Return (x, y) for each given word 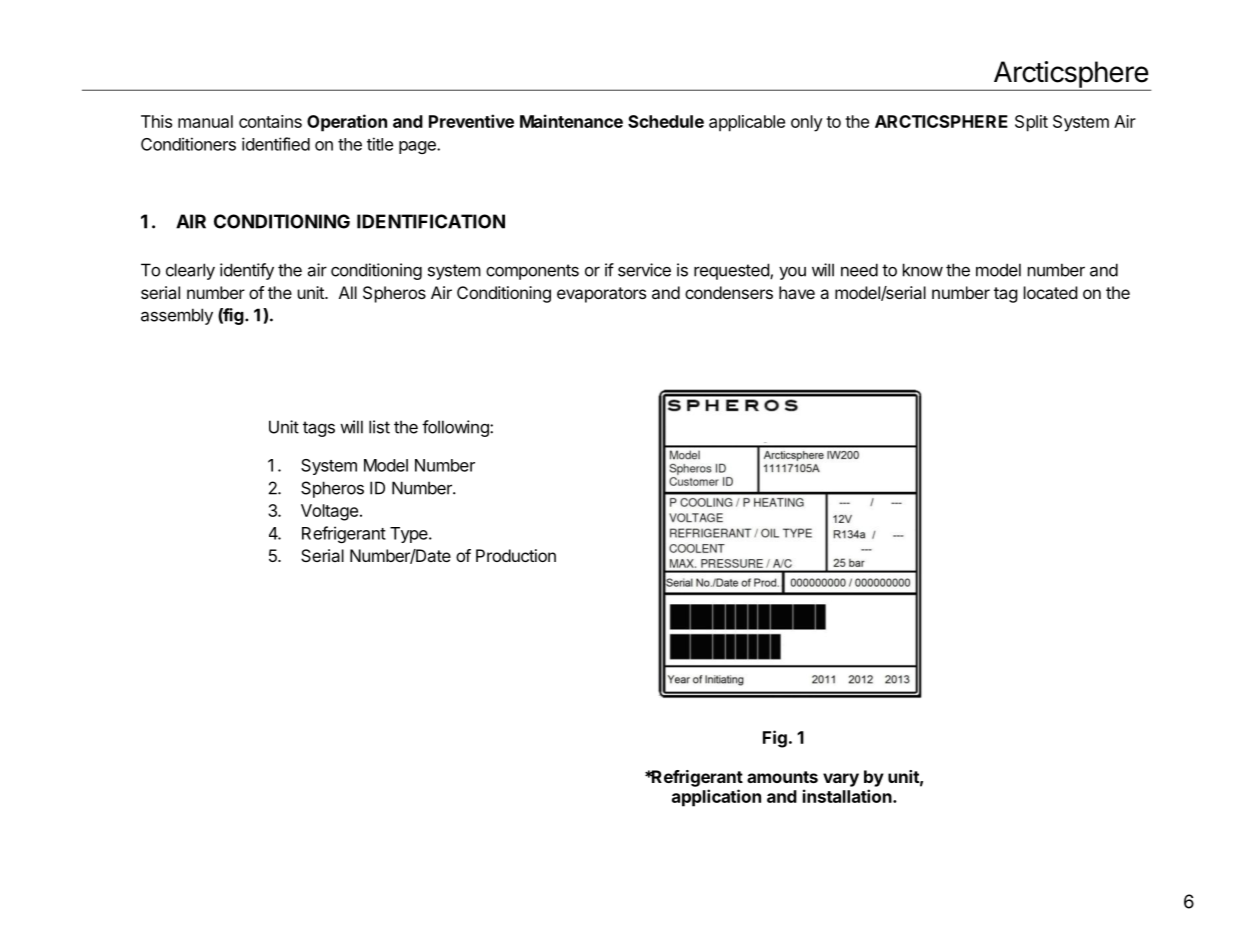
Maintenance (571, 121)
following (456, 428)
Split (1031, 123)
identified (276, 144)
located (1051, 292)
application (716, 798)
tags (319, 429)
